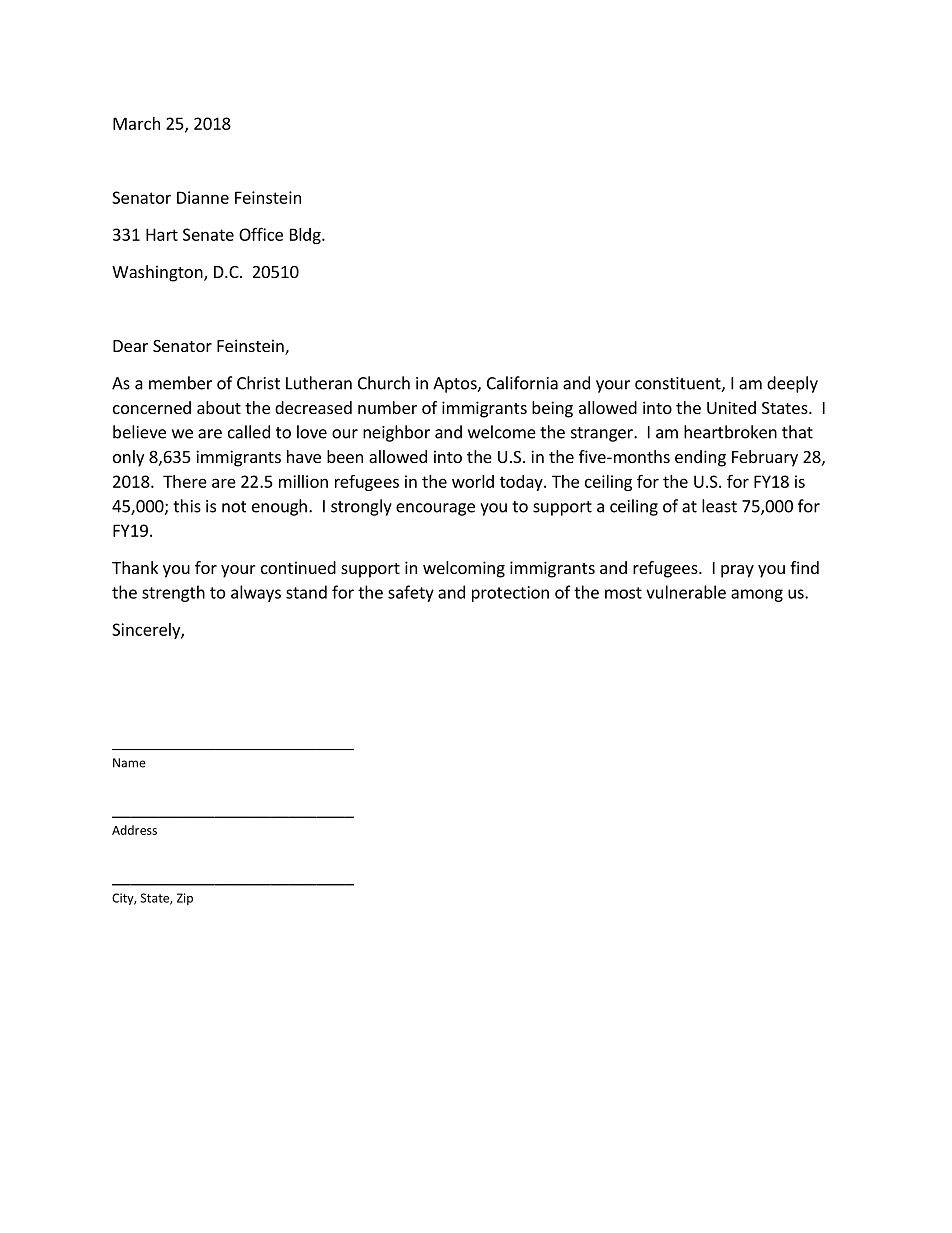 Image resolution: width=952 pixels, height=1233 pixels. What do you see at coordinates (686, 592) in the screenshot?
I see `vulnerable` at bounding box center [686, 592].
